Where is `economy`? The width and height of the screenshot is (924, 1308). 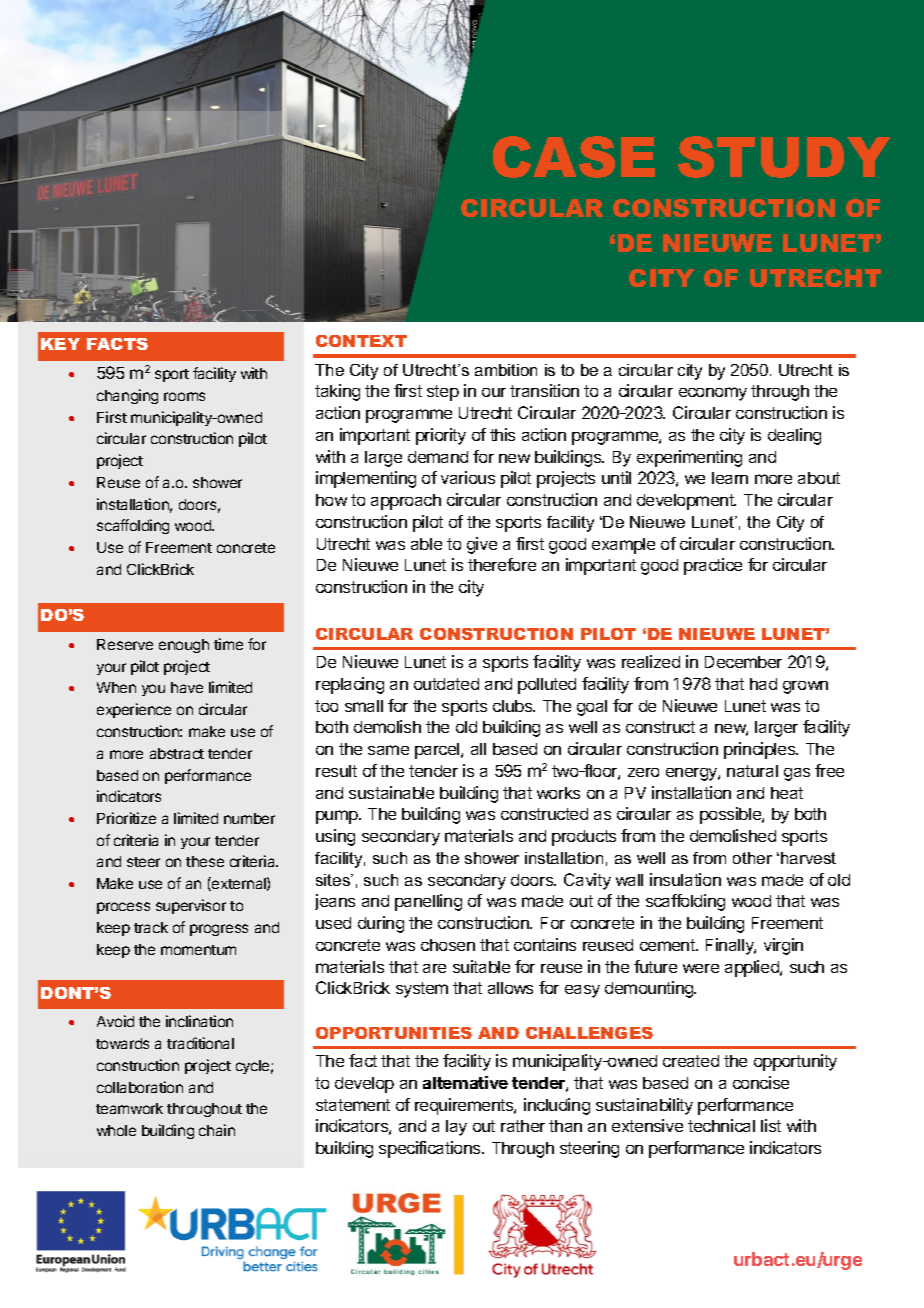 economy is located at coordinates (713, 394).
